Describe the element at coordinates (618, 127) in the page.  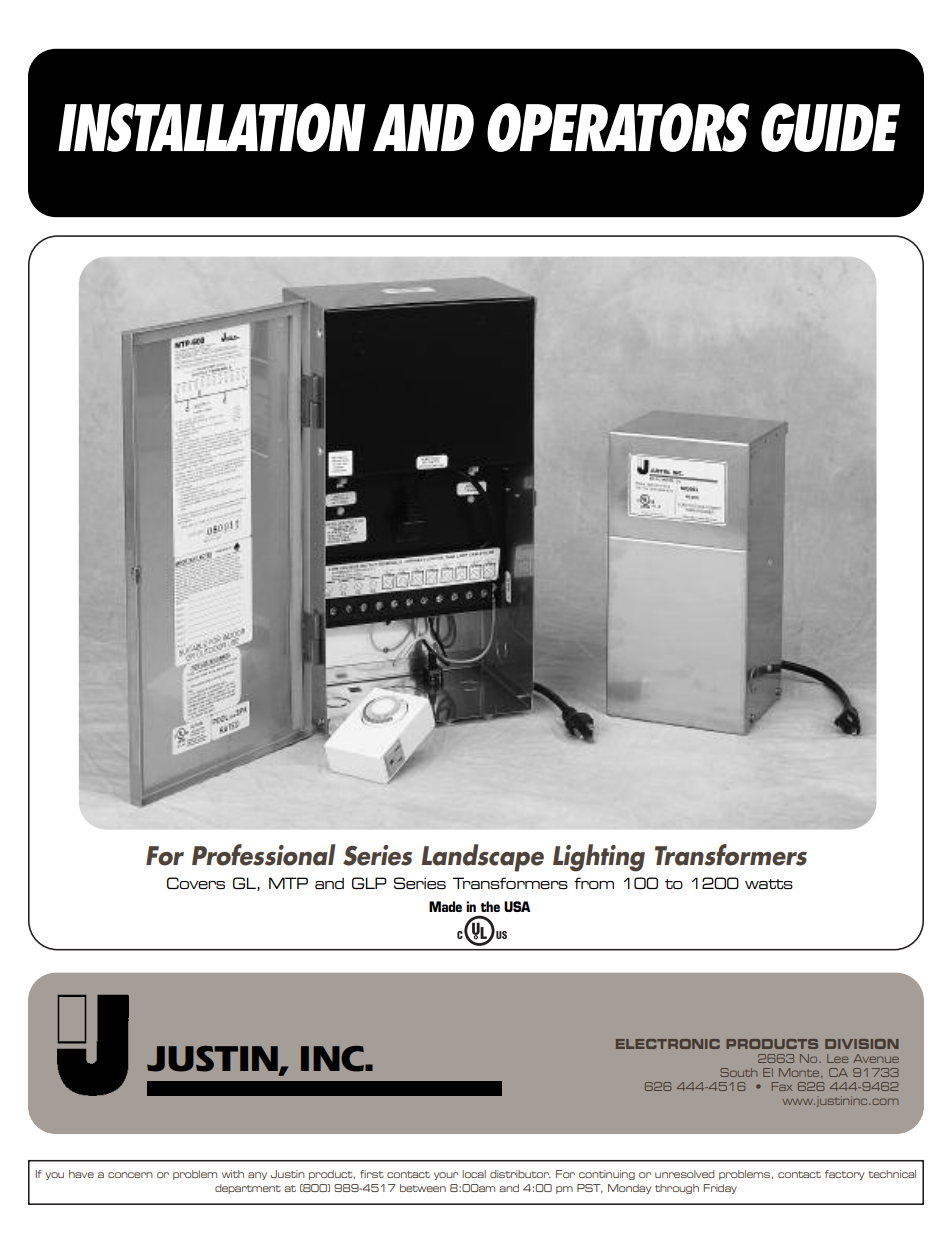
I see `OPERATORS` at that location.
